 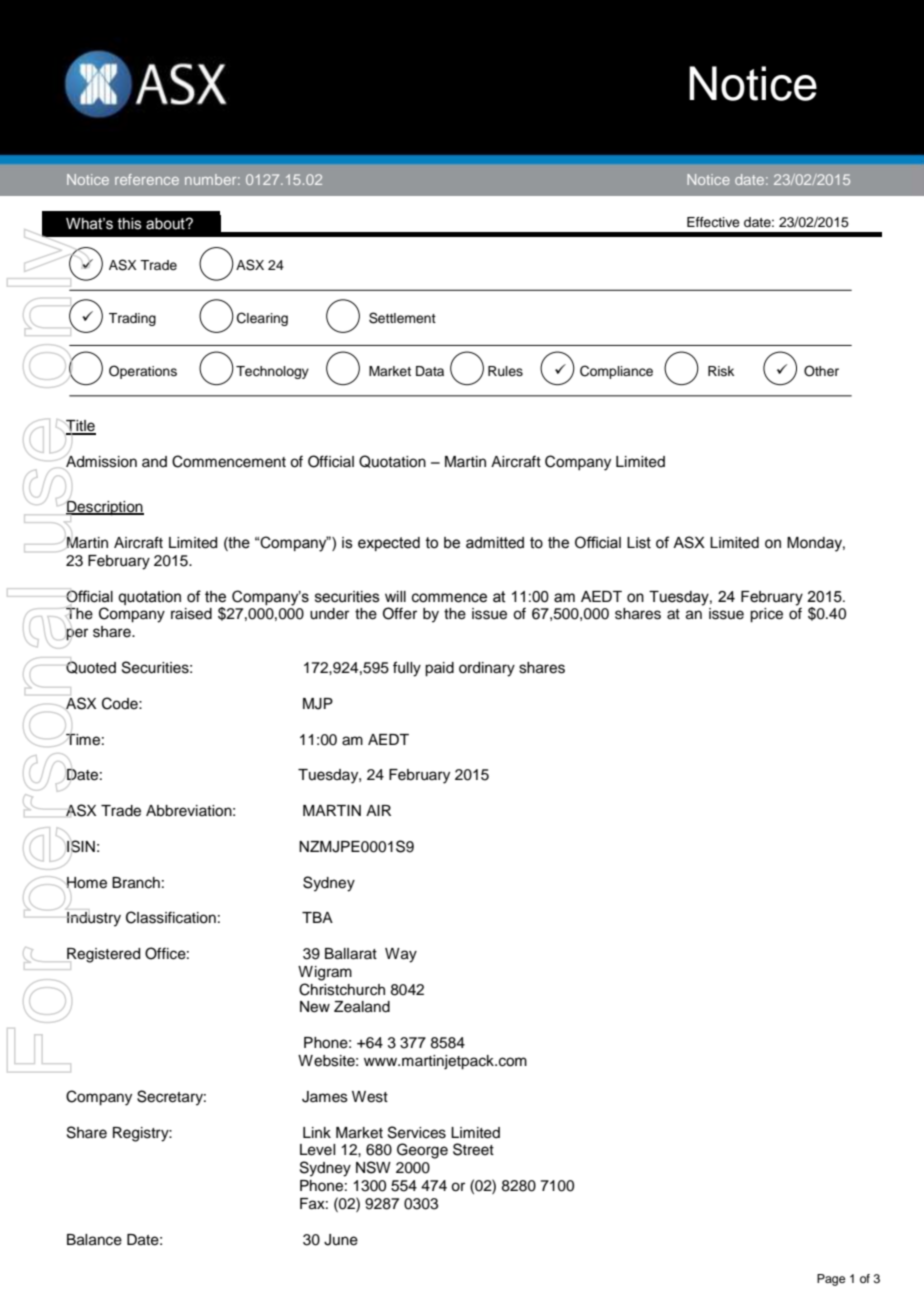 I want to click on Offer, so click(x=400, y=613).
